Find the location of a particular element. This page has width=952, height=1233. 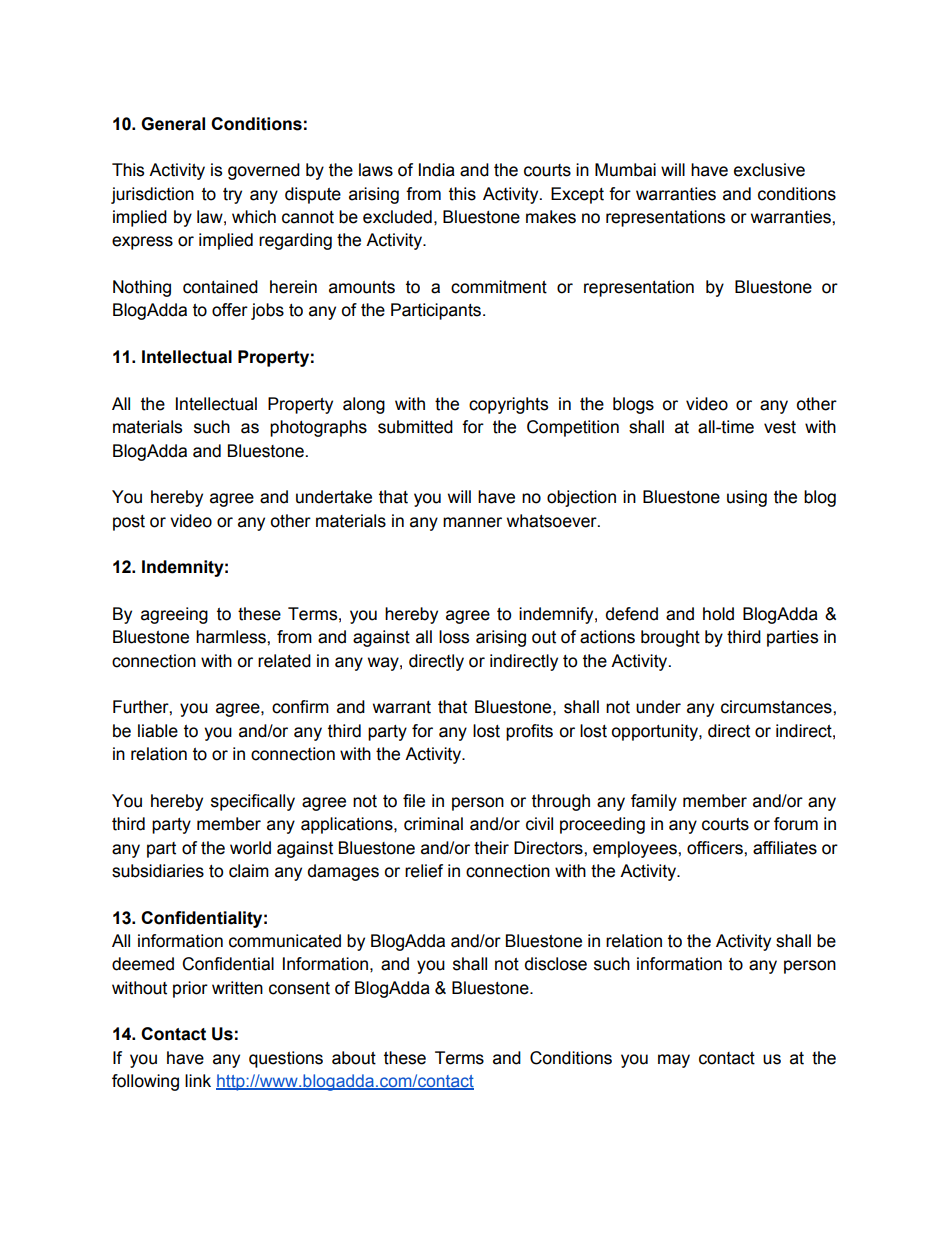

hold is located at coordinates (718, 614).
